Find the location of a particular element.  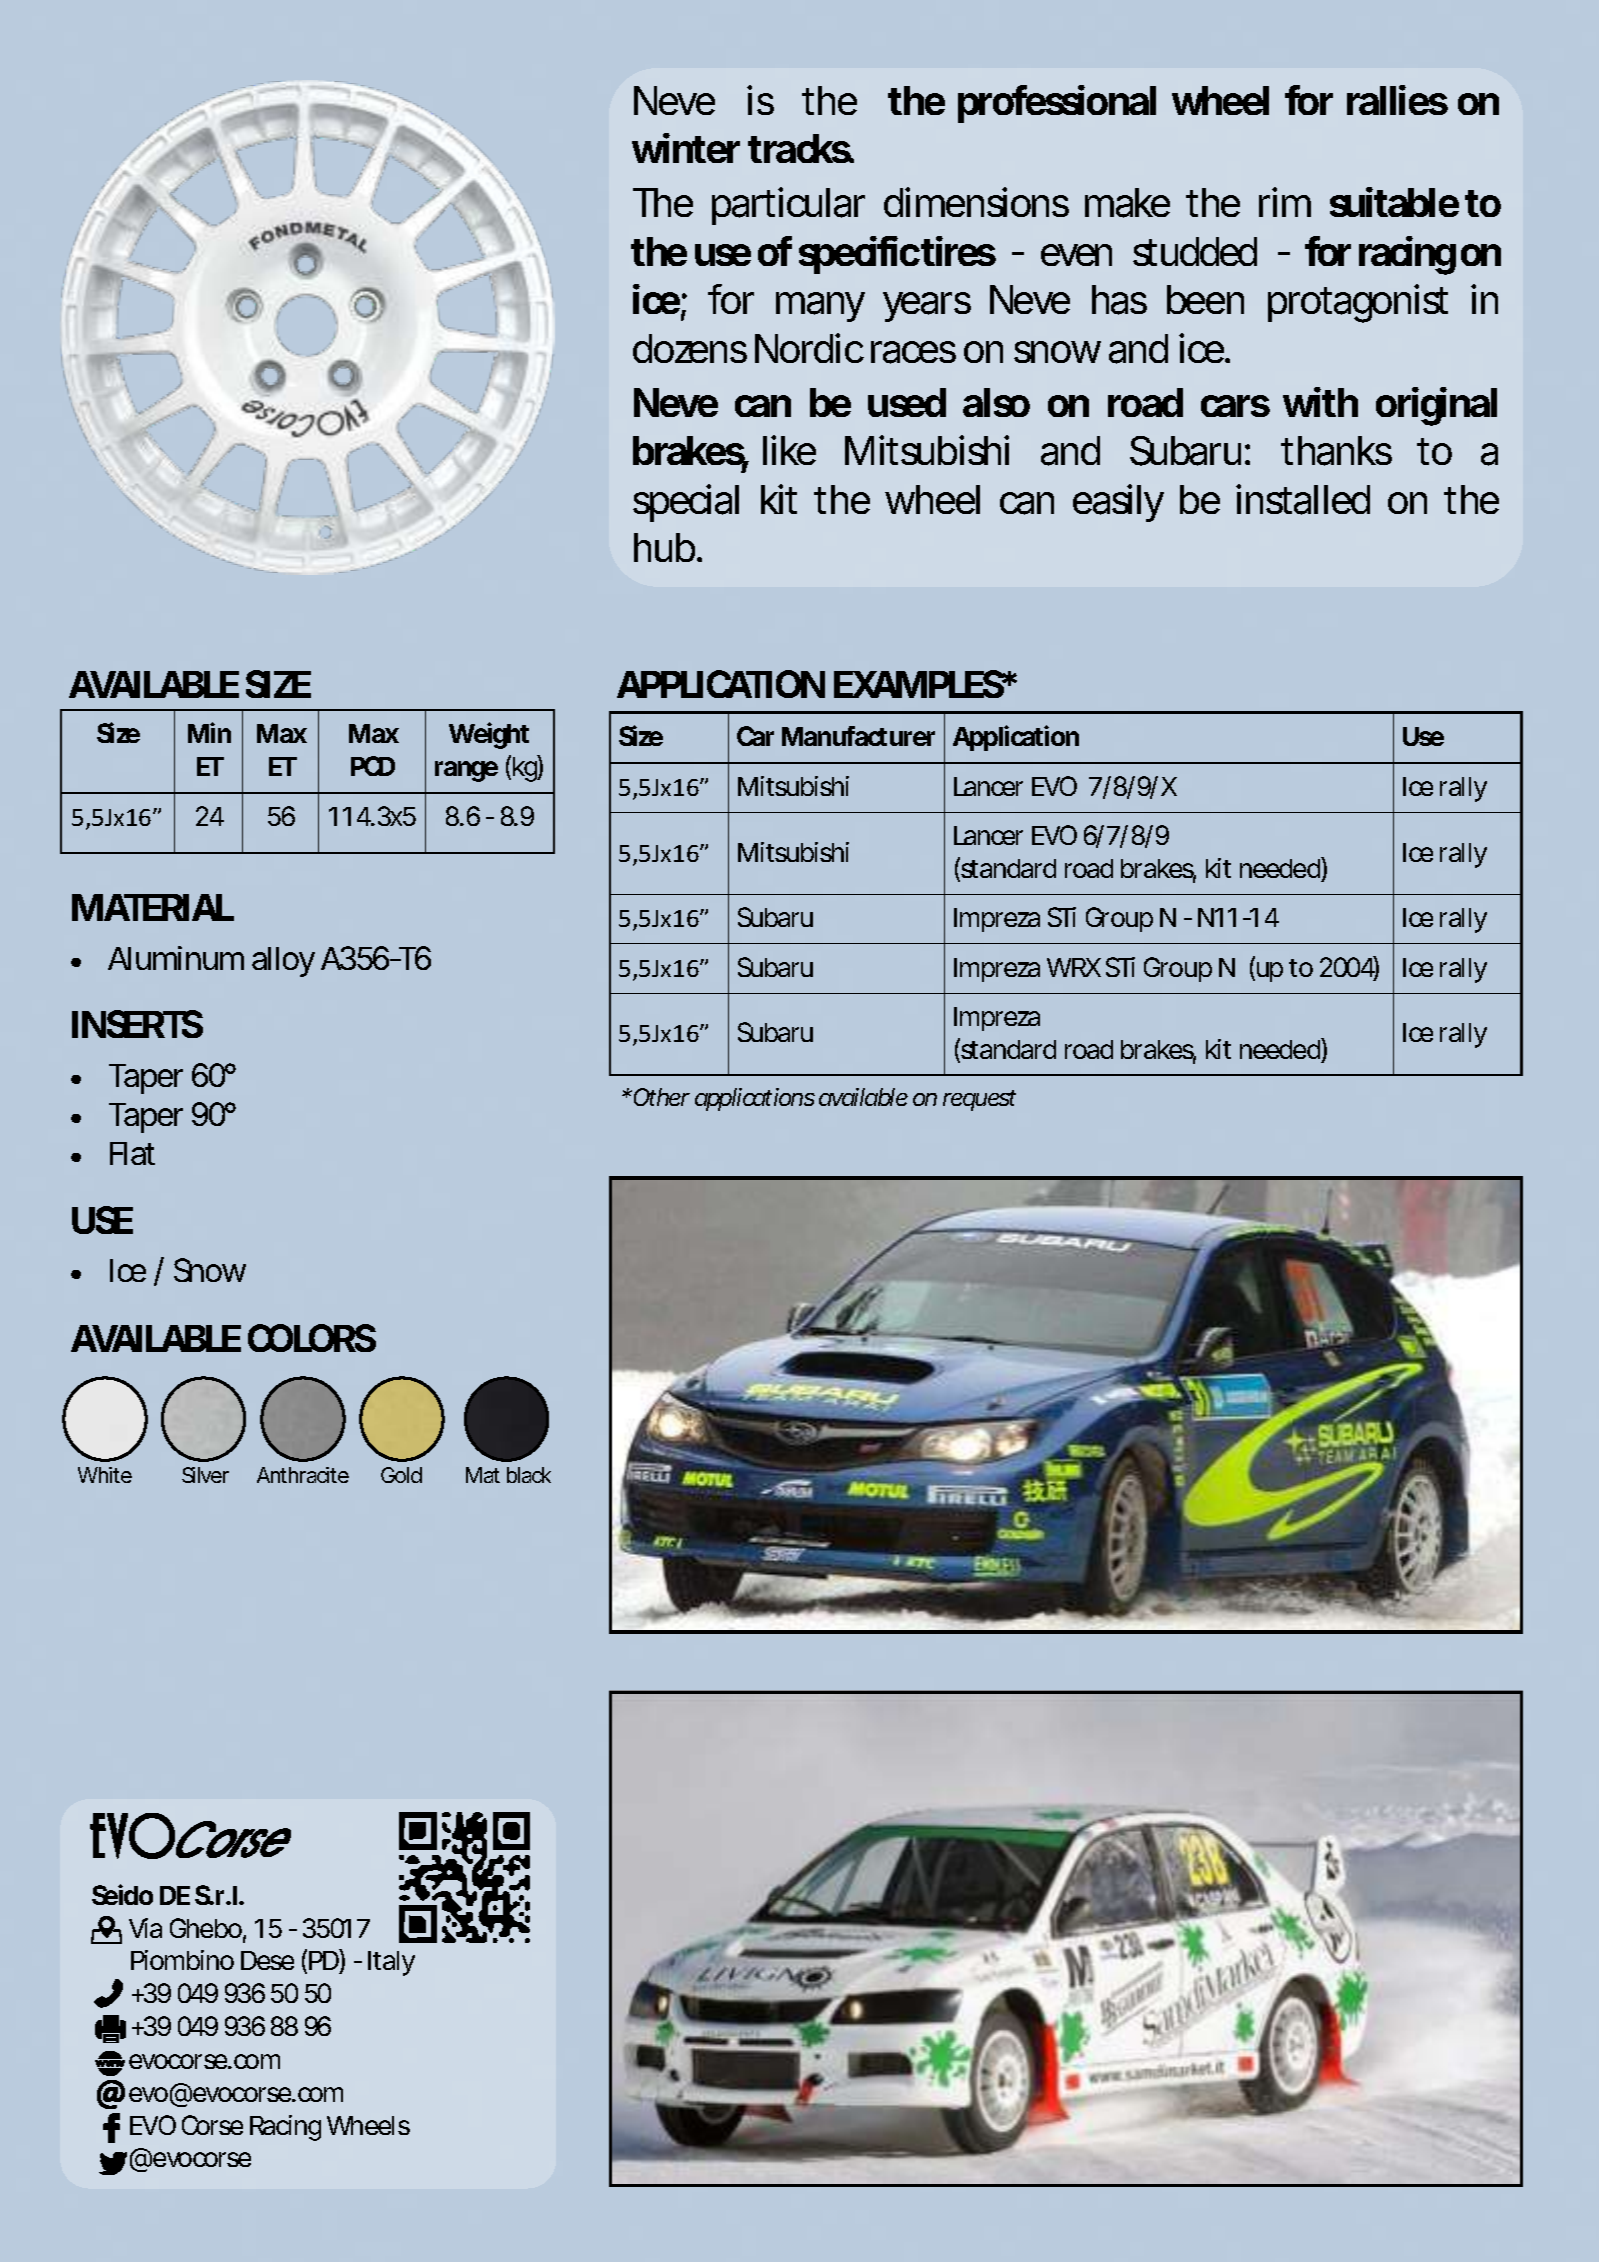

Anthracite is located at coordinates (303, 1475).
